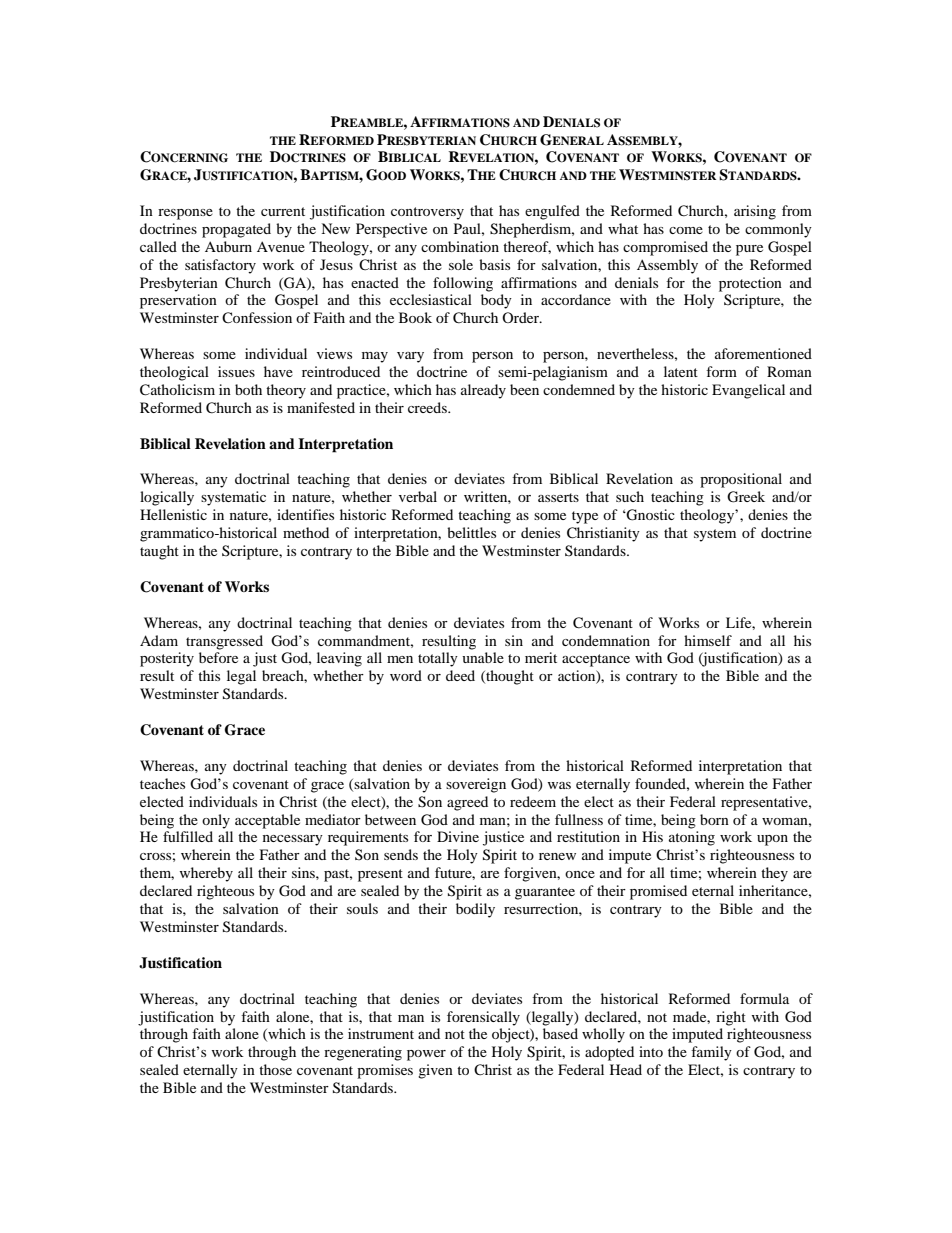 The image size is (952, 1233). Describe the element at coordinates (686, 230) in the screenshot. I see `come` at that location.
